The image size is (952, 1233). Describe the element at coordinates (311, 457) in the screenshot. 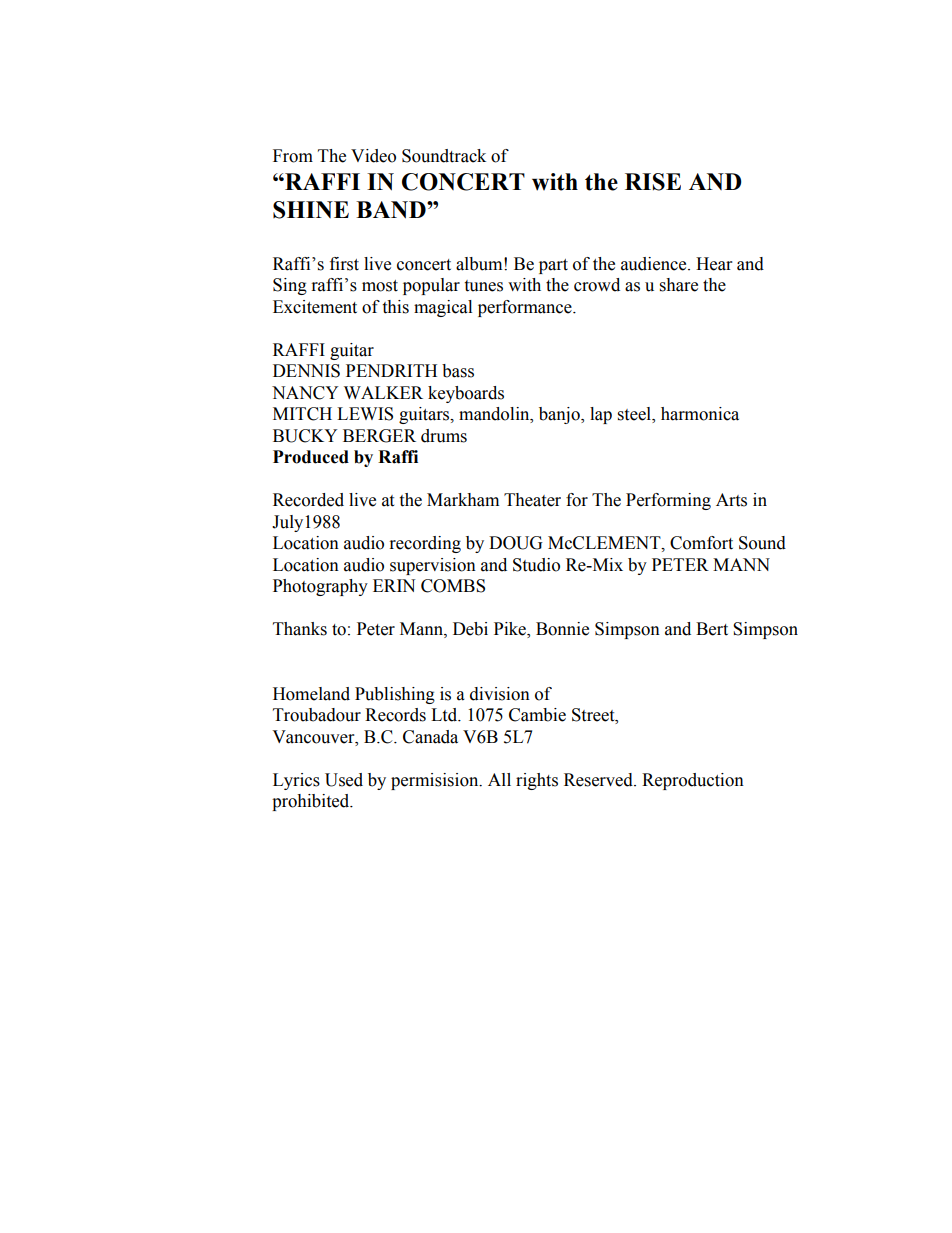

I see `Produced` at that location.
